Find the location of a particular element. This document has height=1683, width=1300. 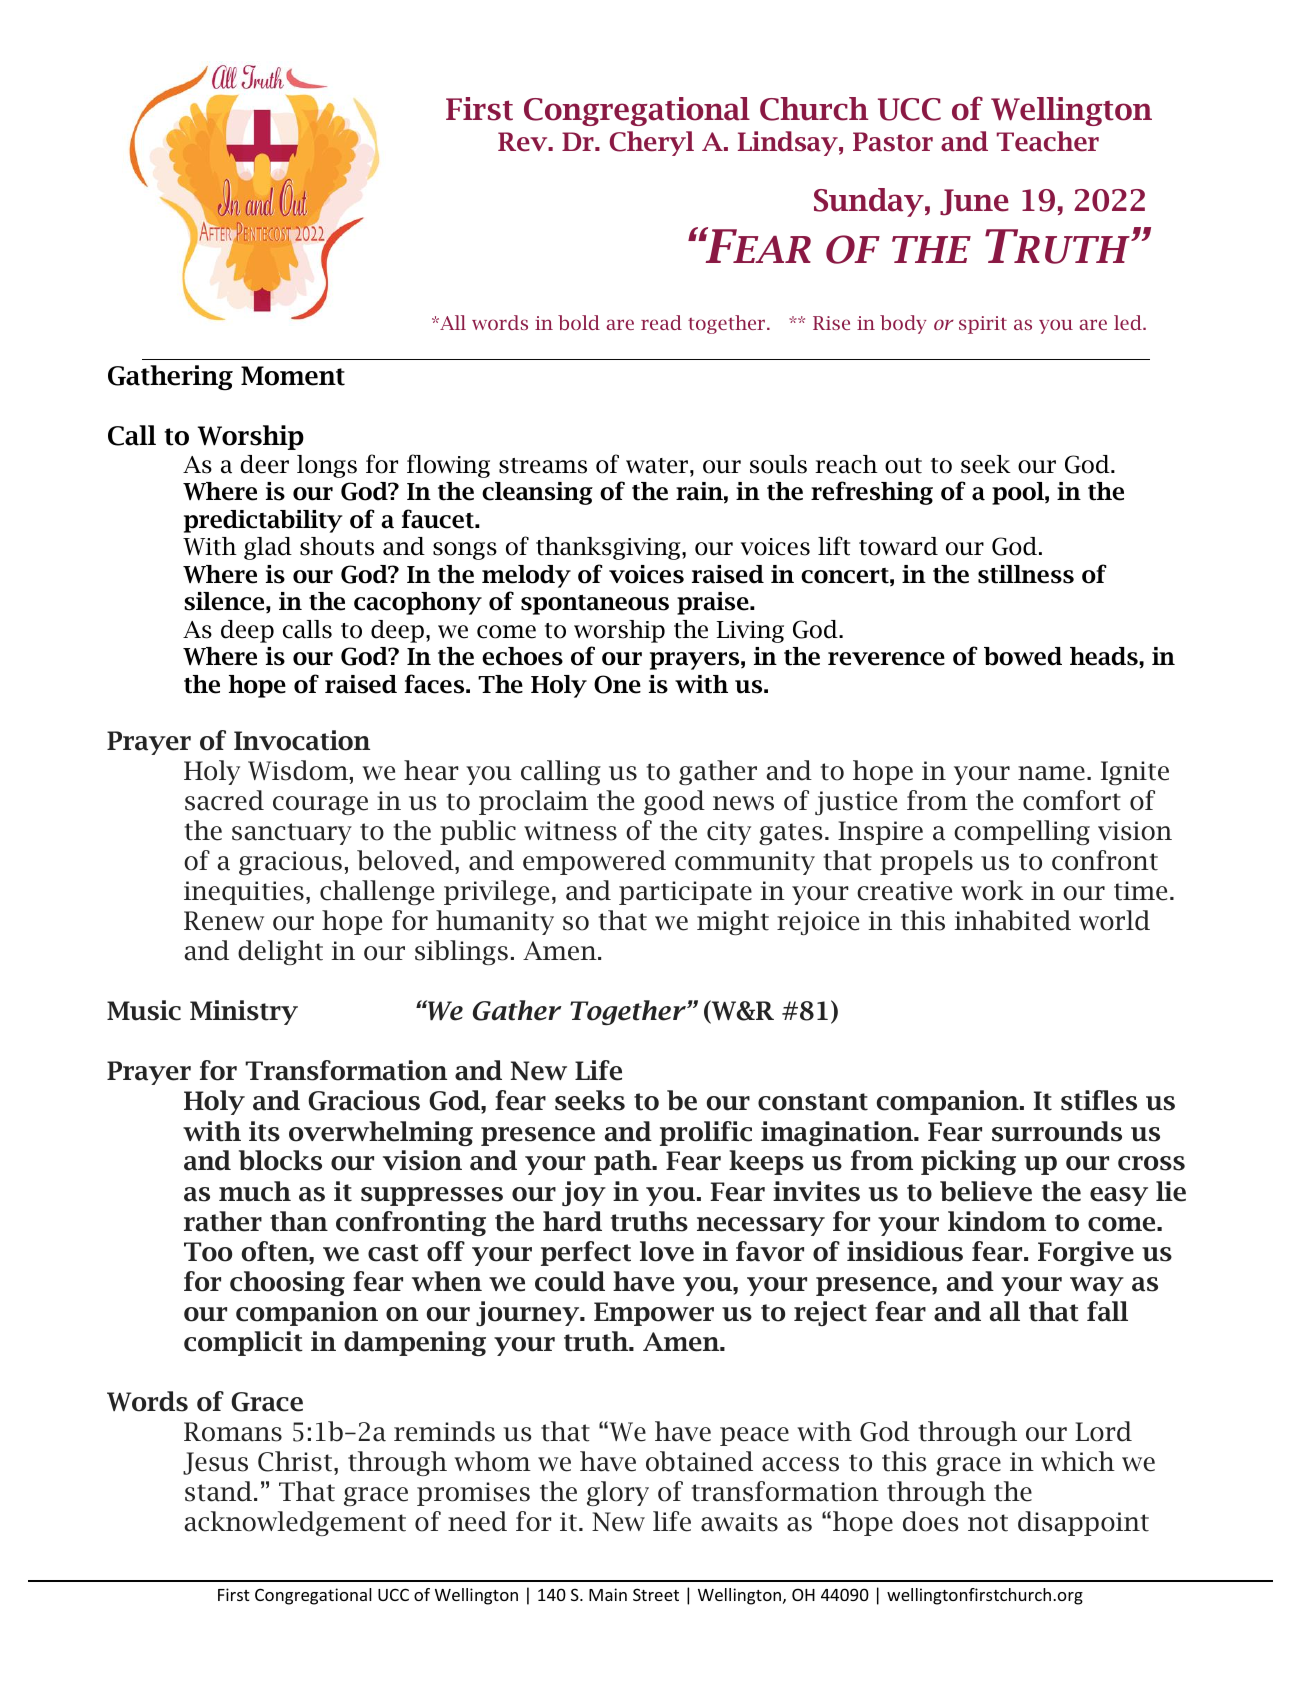

inequities is located at coordinates (244, 893).
